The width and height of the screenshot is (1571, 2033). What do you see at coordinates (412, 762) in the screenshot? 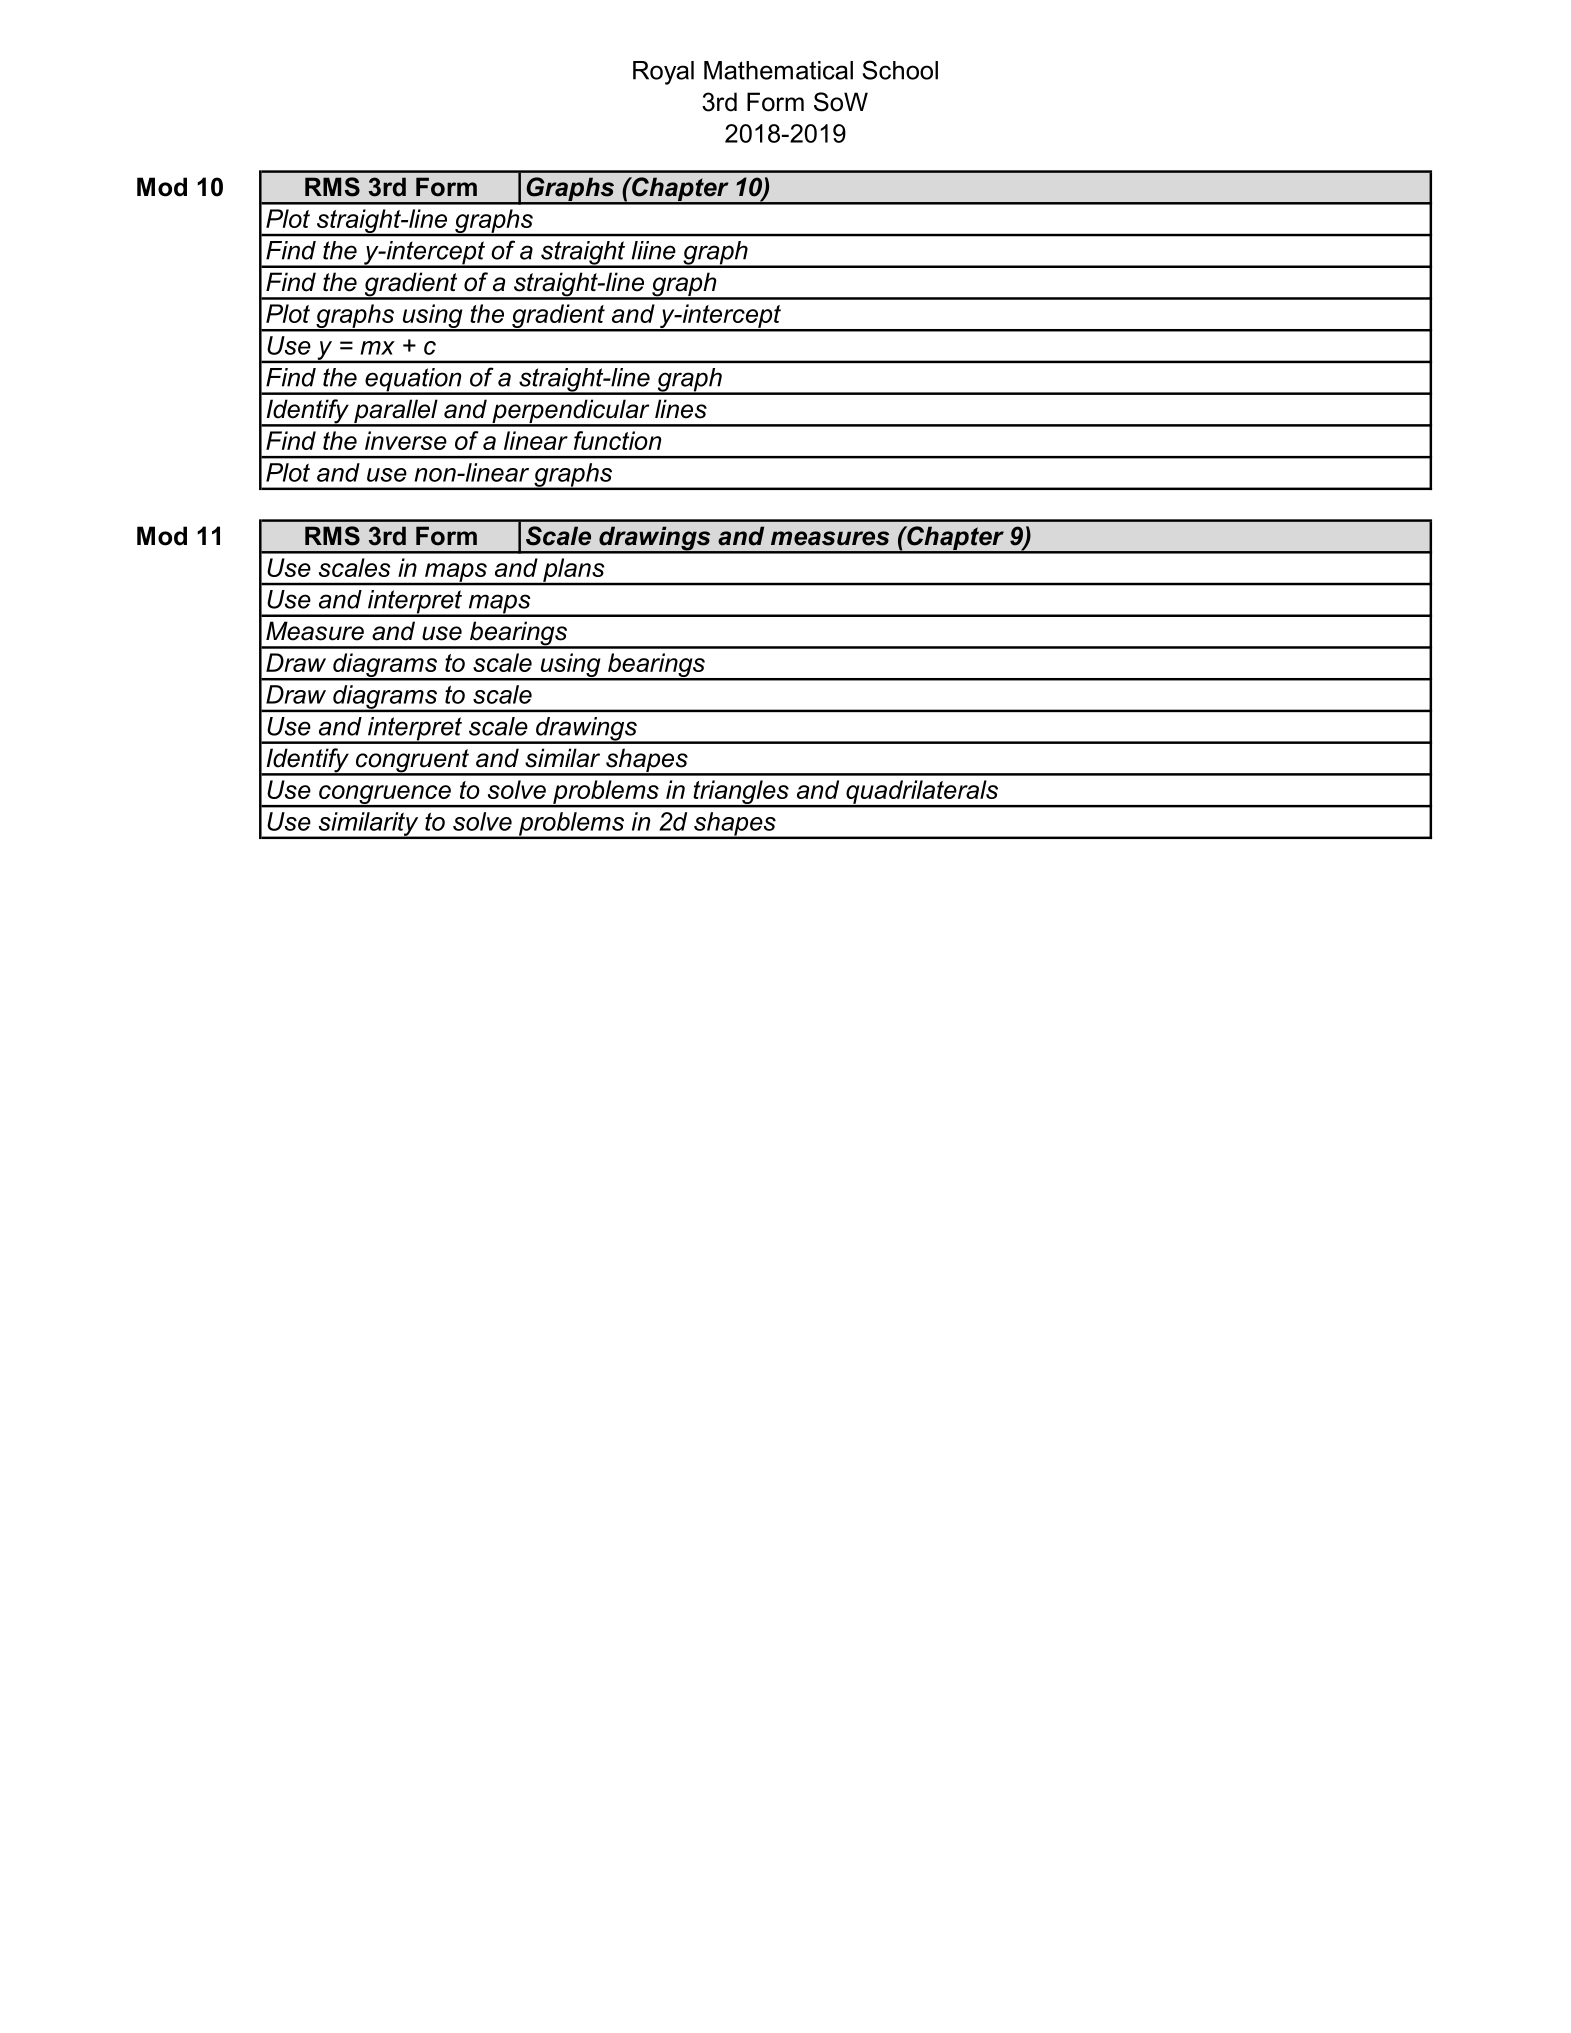
I see `congruent` at bounding box center [412, 762].
